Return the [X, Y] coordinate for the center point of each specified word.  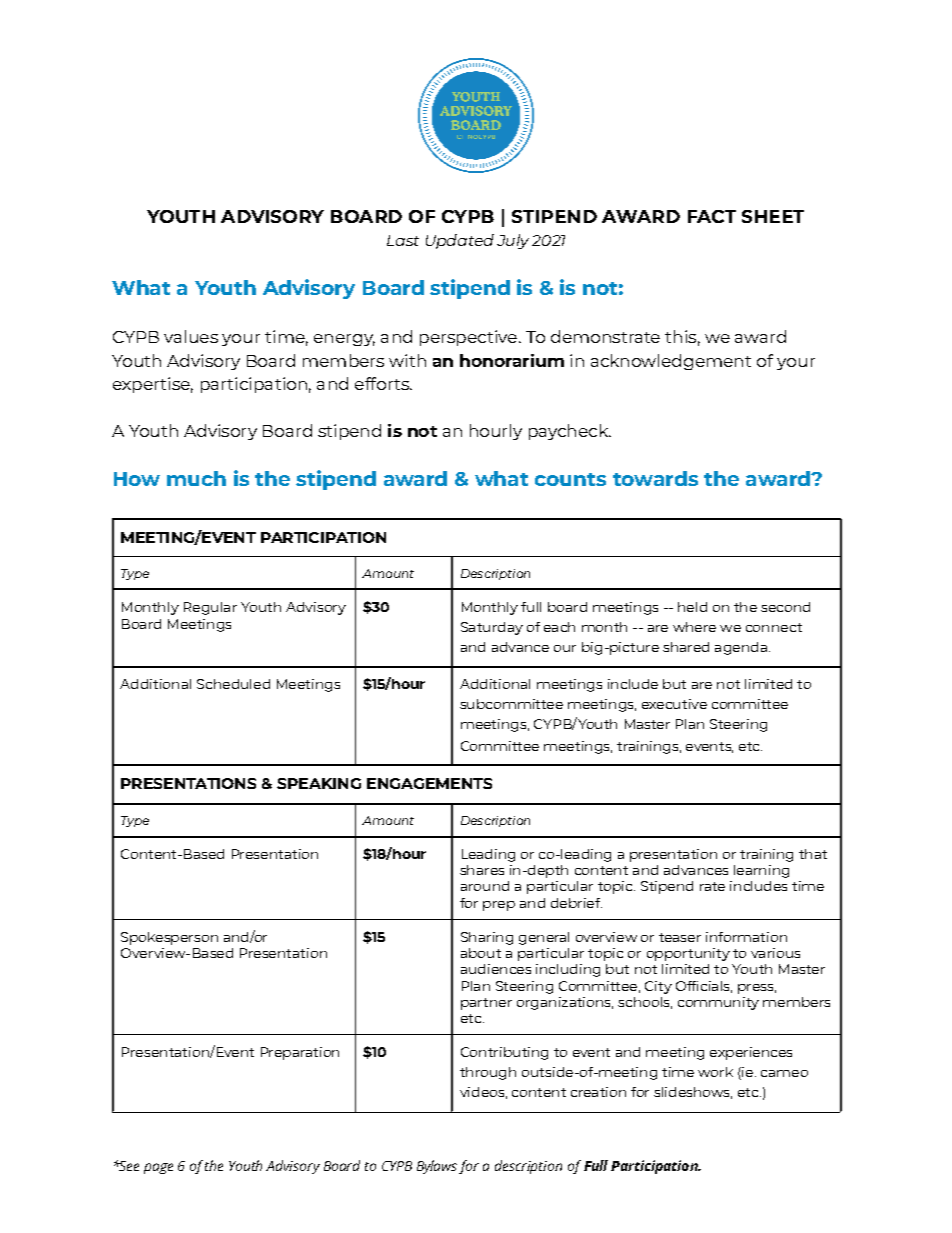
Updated [460, 241]
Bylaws [438, 1167]
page [158, 1168]
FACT [712, 216]
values [191, 336]
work [715, 1072]
